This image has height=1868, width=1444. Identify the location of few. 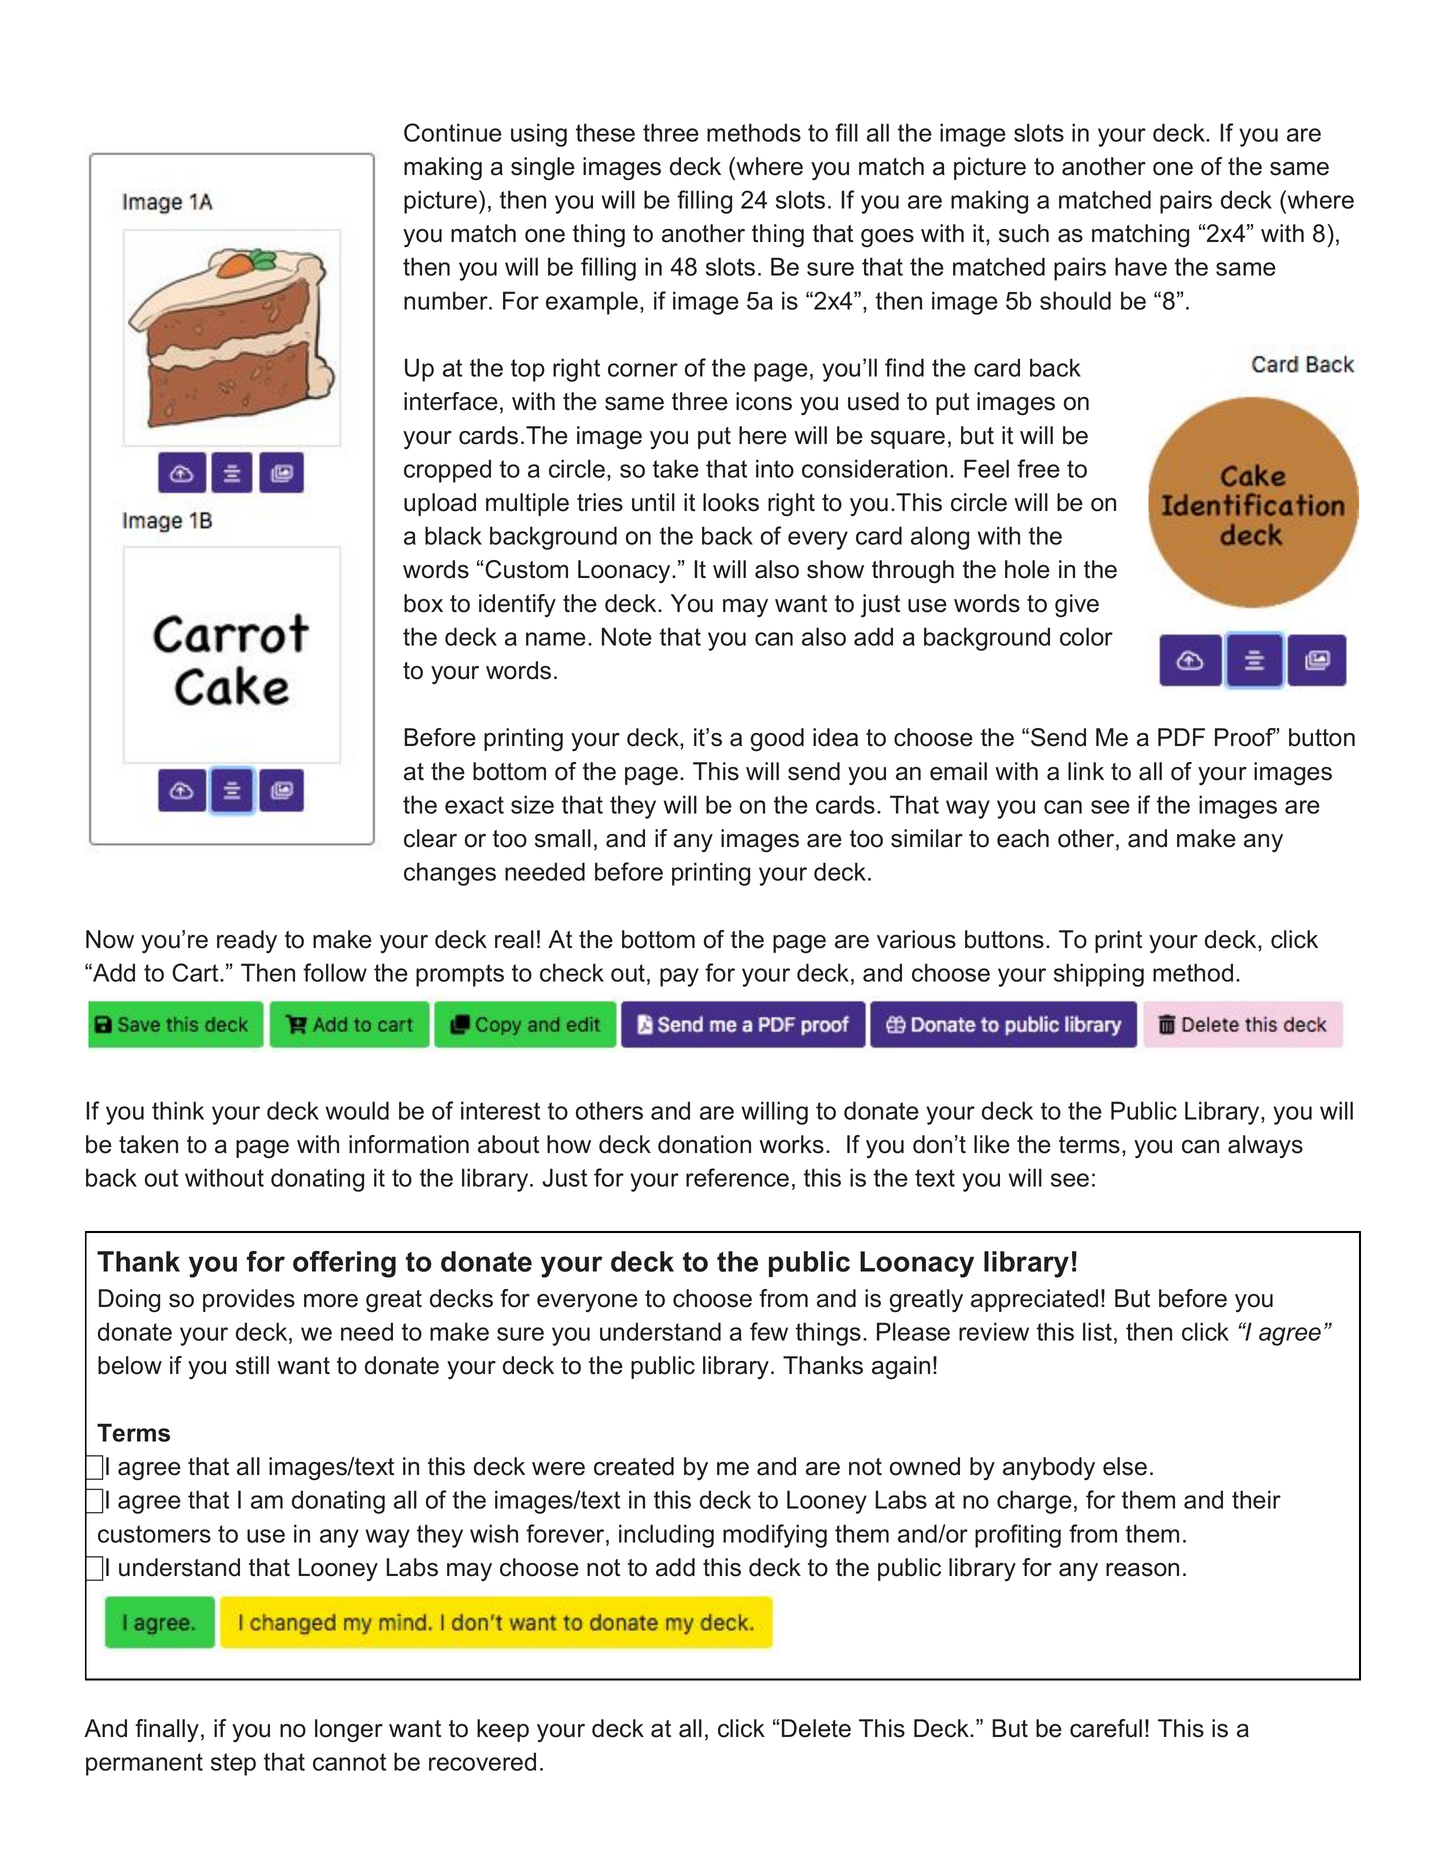
(769, 1331).
